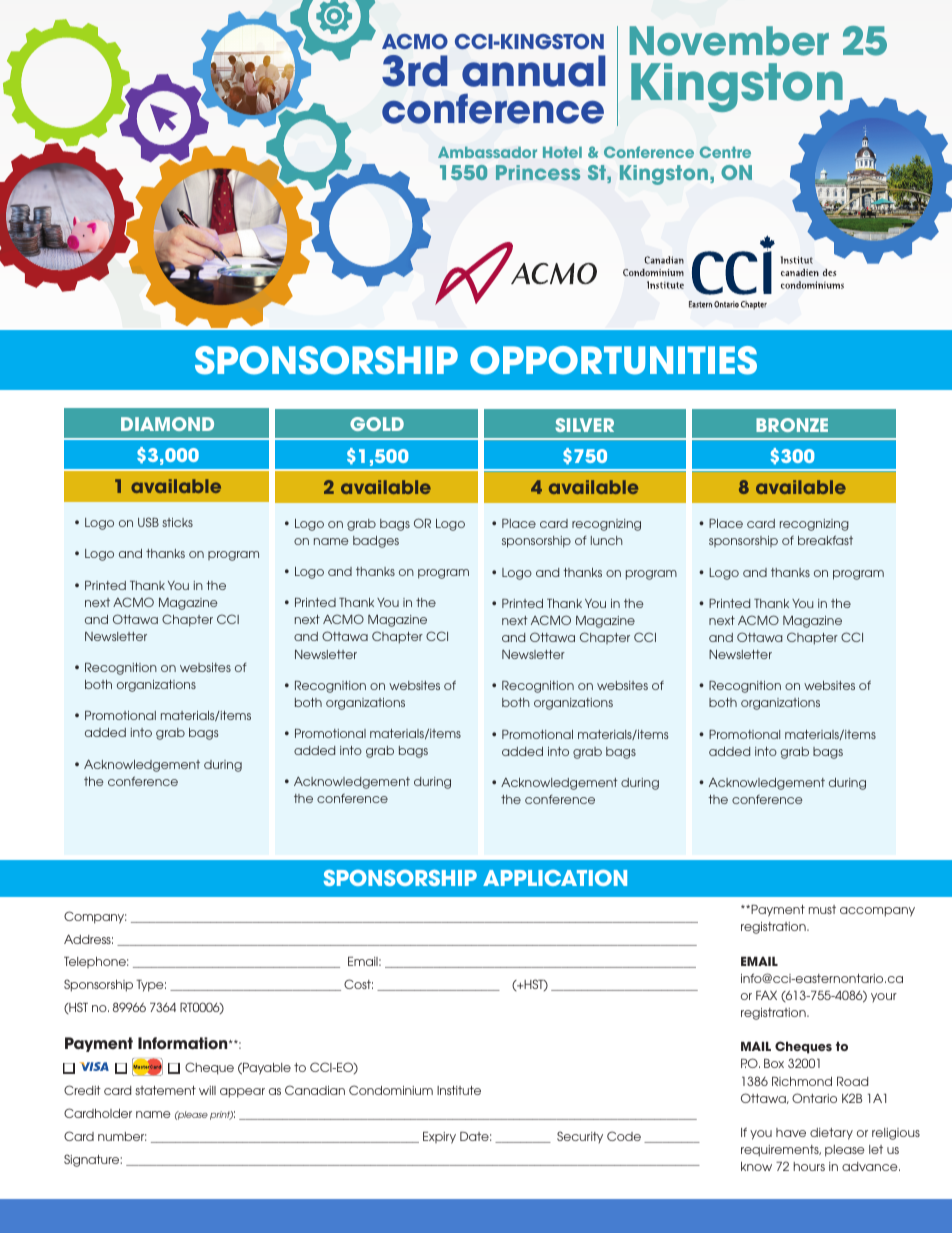 The width and height of the image is (952, 1233). I want to click on GOLD, so click(377, 424).
